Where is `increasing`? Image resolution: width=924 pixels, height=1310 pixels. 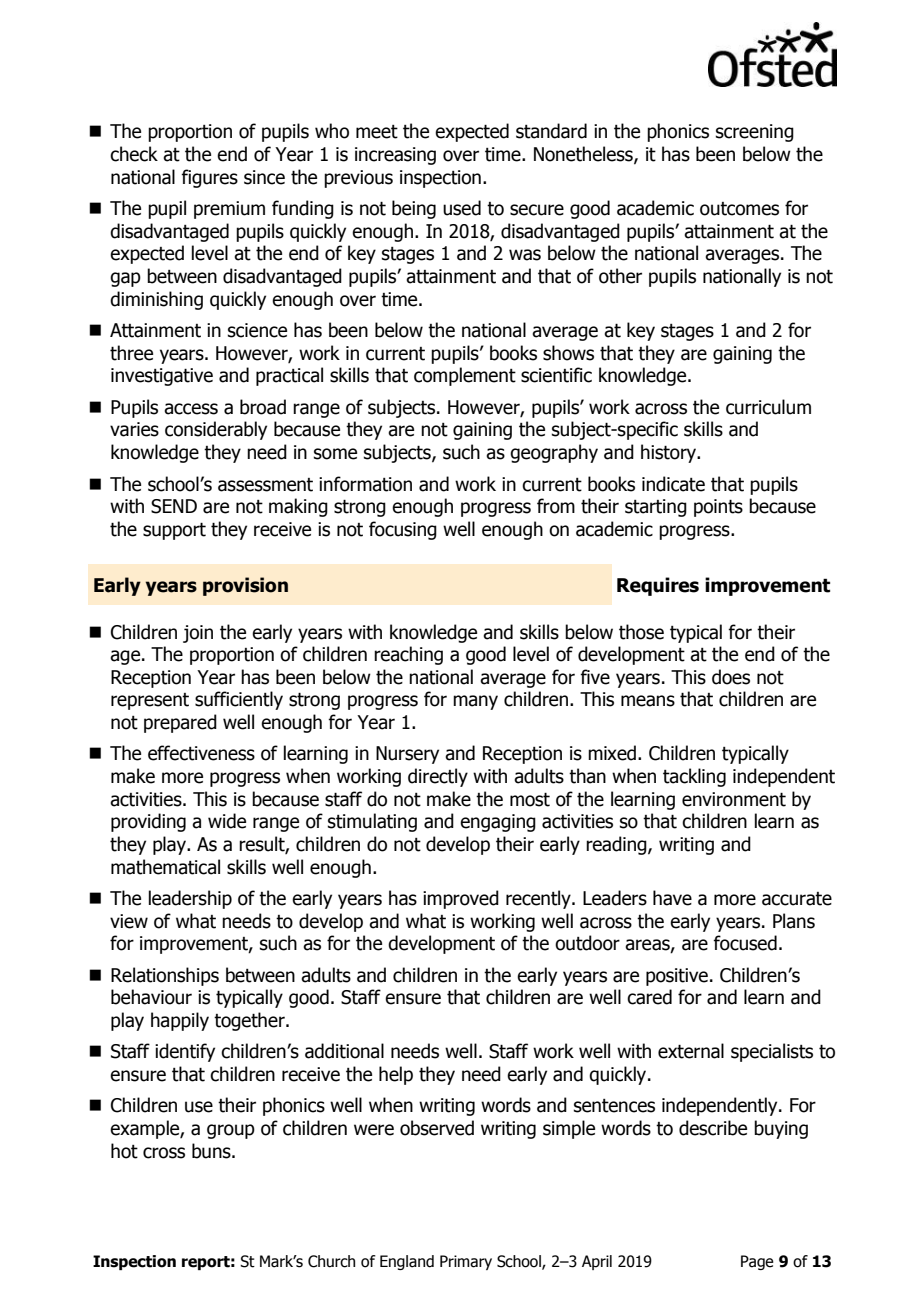 increasing is located at coordinates (395, 156).
